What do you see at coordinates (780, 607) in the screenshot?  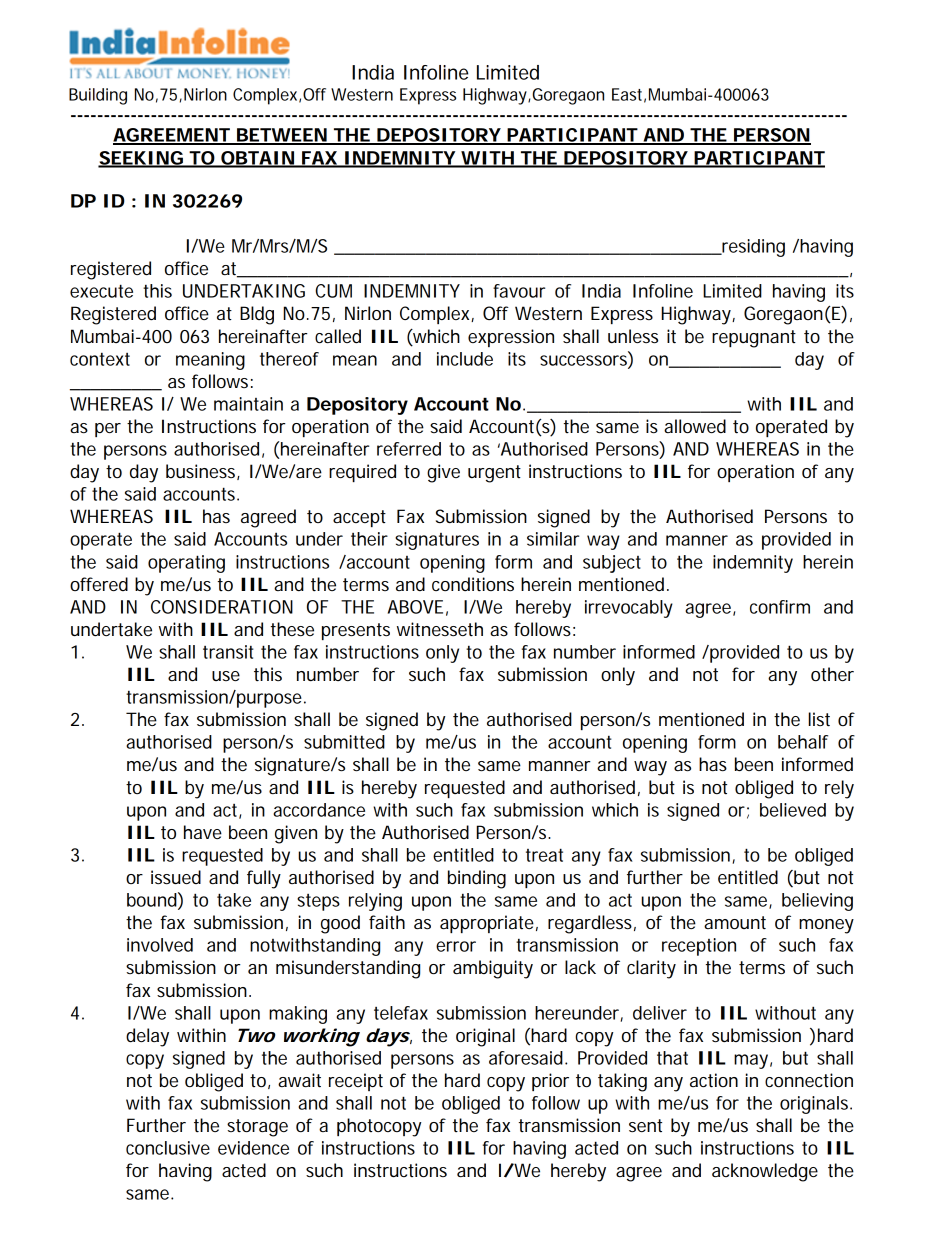 I see `confirm` at bounding box center [780, 607].
